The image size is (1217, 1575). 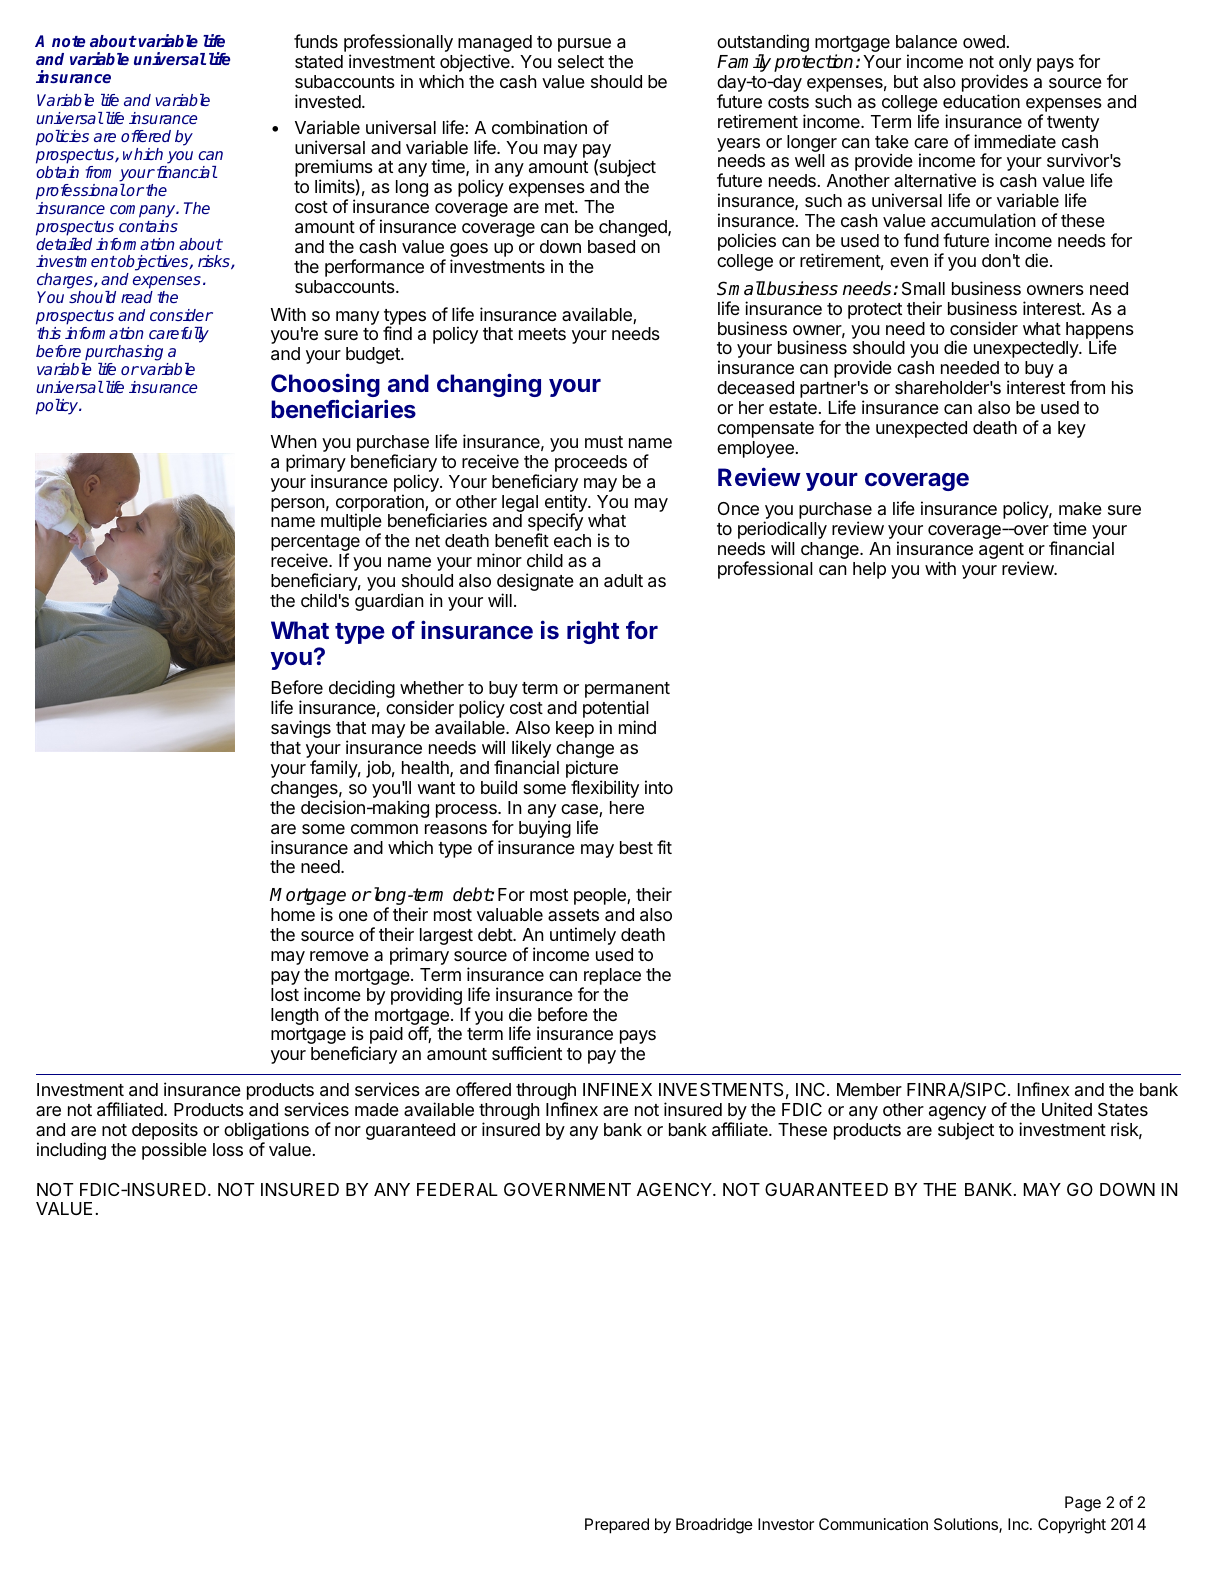 I want to click on education, so click(x=981, y=101).
